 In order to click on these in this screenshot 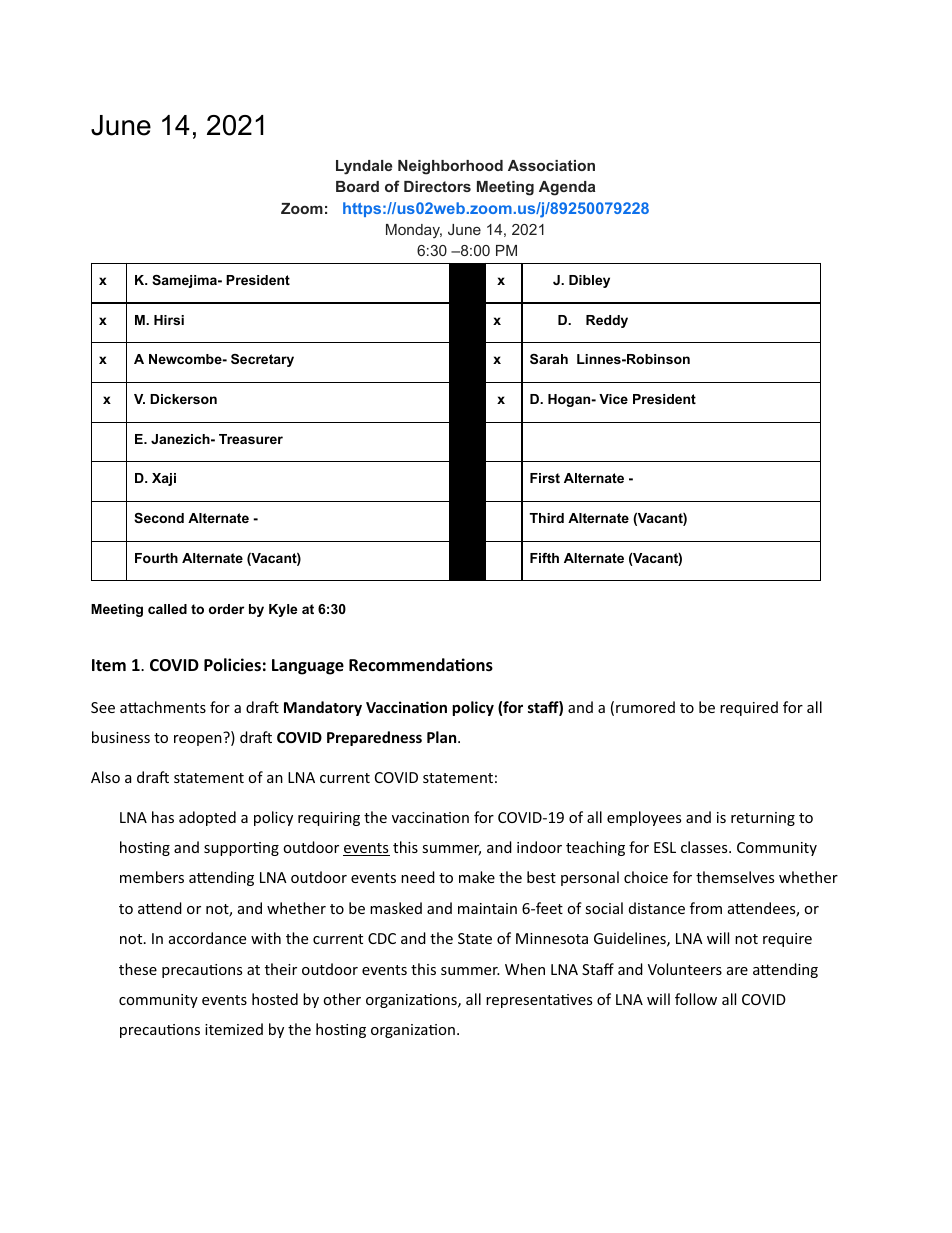, I will do `click(138, 969)`.
